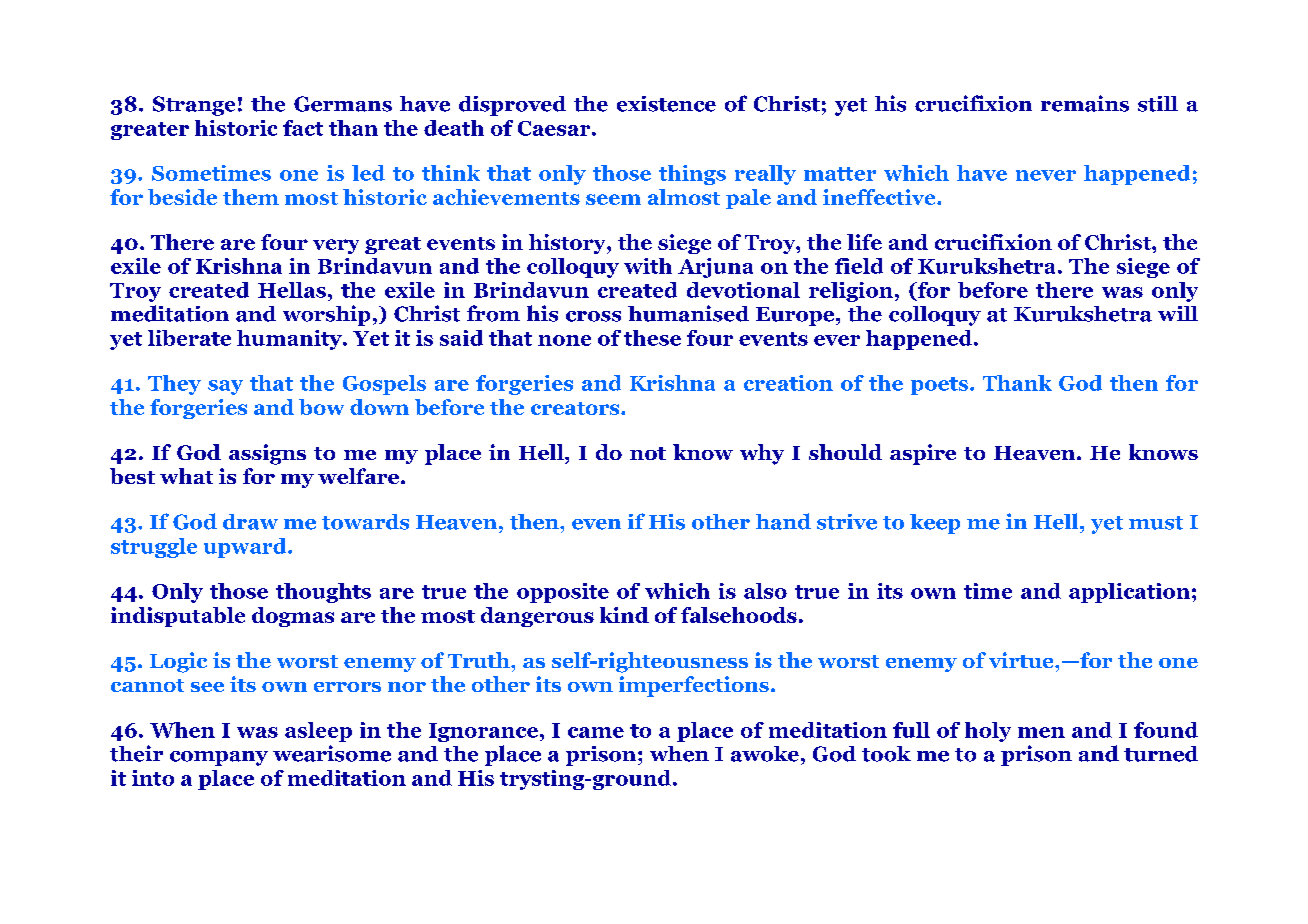  Describe the element at coordinates (1085, 103) in the document. I see `remains` at that location.
